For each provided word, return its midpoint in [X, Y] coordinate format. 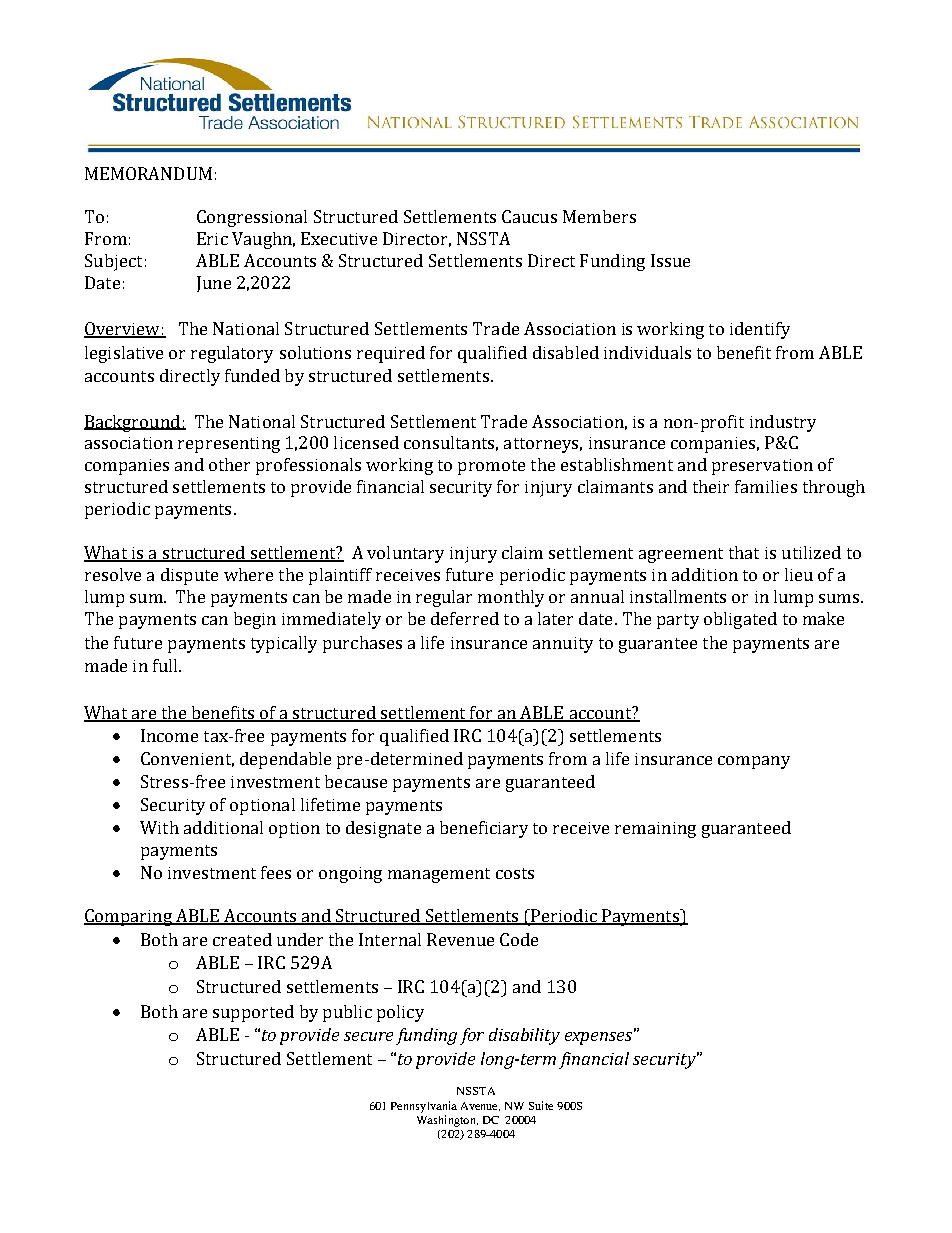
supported [253, 1013]
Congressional [252, 218]
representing [229, 445]
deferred [465, 618]
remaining [655, 830]
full [166, 665]
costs [515, 873]
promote [491, 467]
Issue [670, 260]
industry [783, 423]
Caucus [529, 216]
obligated [740, 620]
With [159, 827]
